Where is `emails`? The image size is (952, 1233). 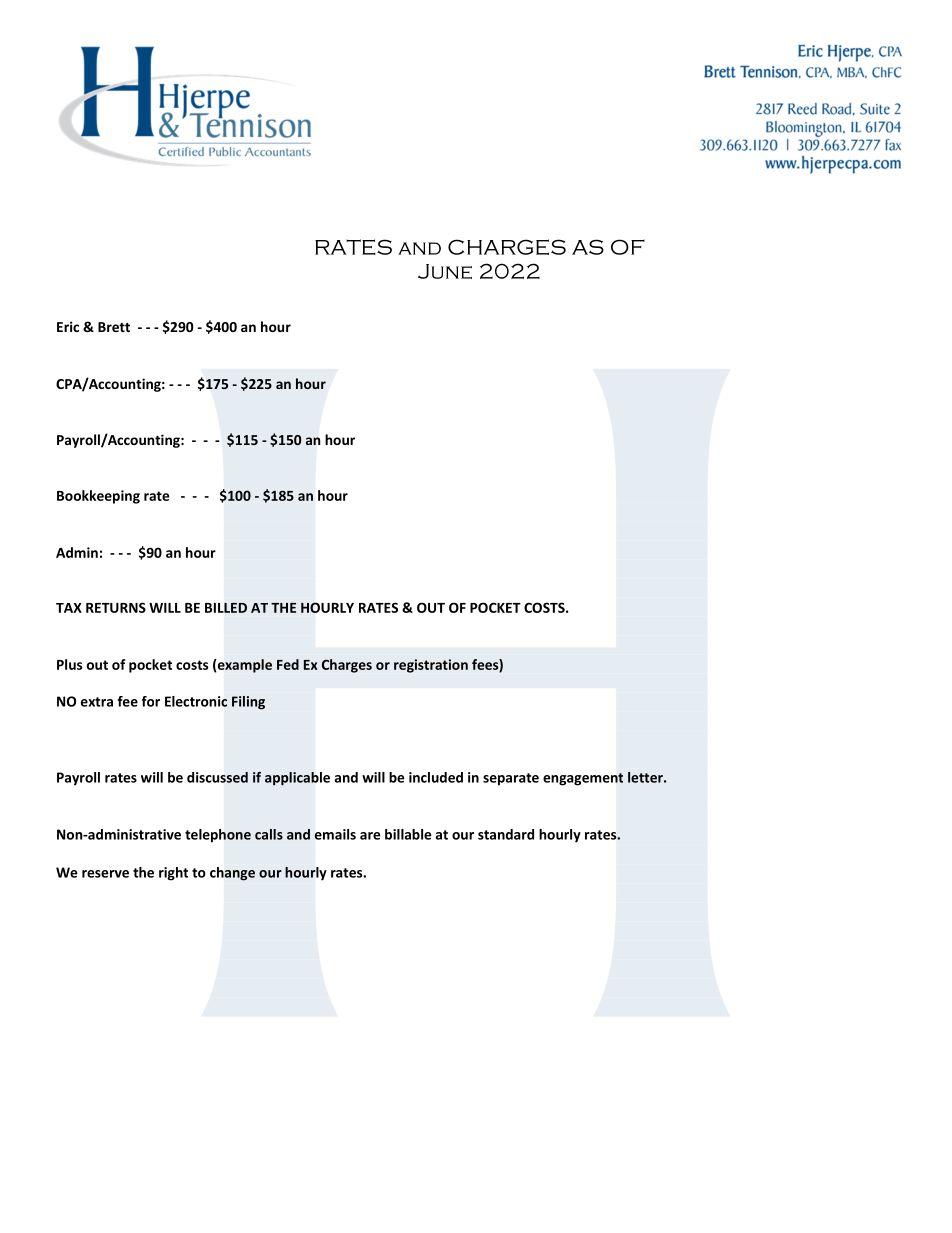
emails is located at coordinates (335, 834).
